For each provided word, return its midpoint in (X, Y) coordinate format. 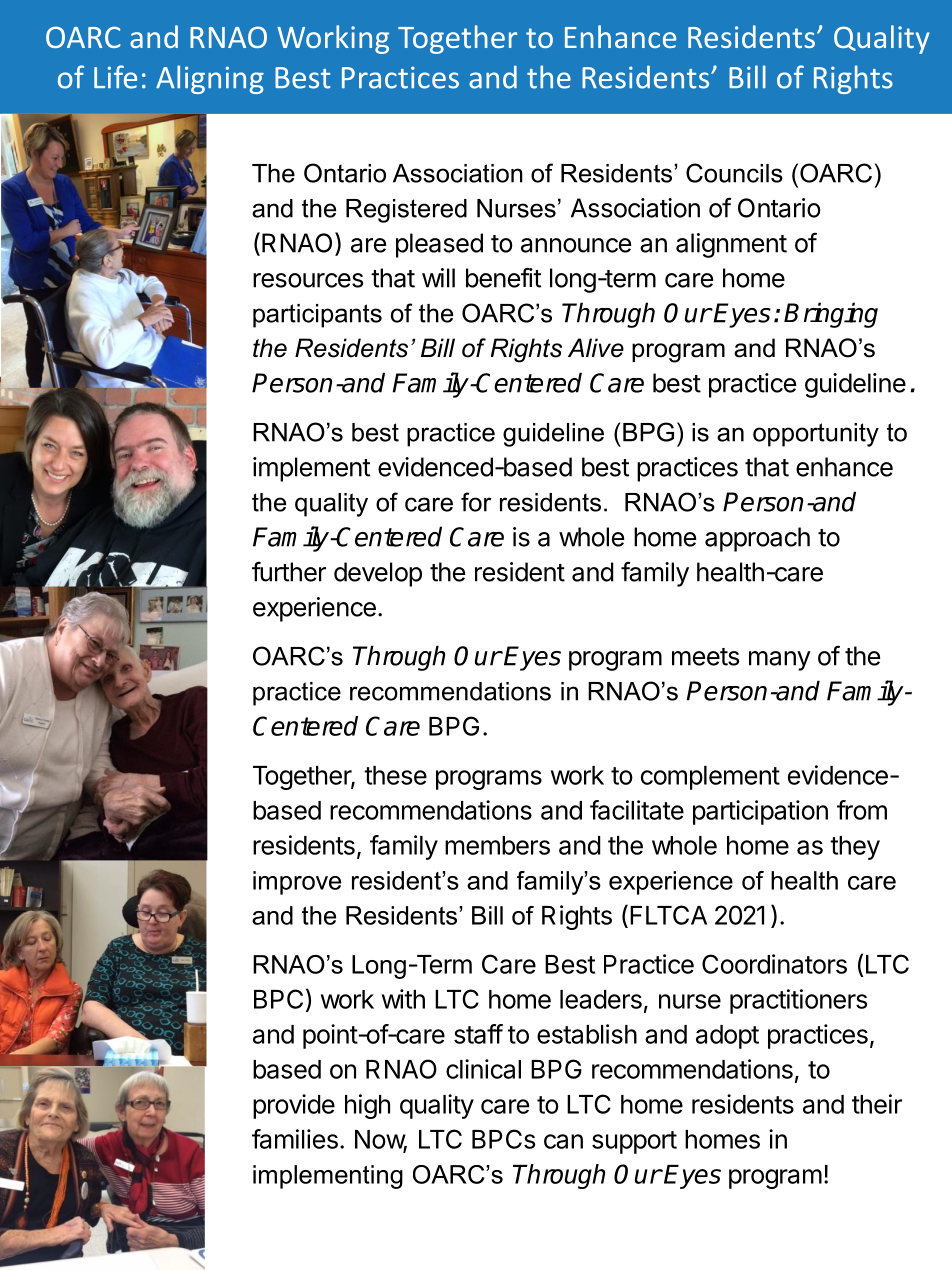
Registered (406, 211)
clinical (483, 1069)
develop (378, 574)
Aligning (210, 79)
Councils (734, 173)
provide (294, 1106)
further (289, 571)
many (780, 661)
